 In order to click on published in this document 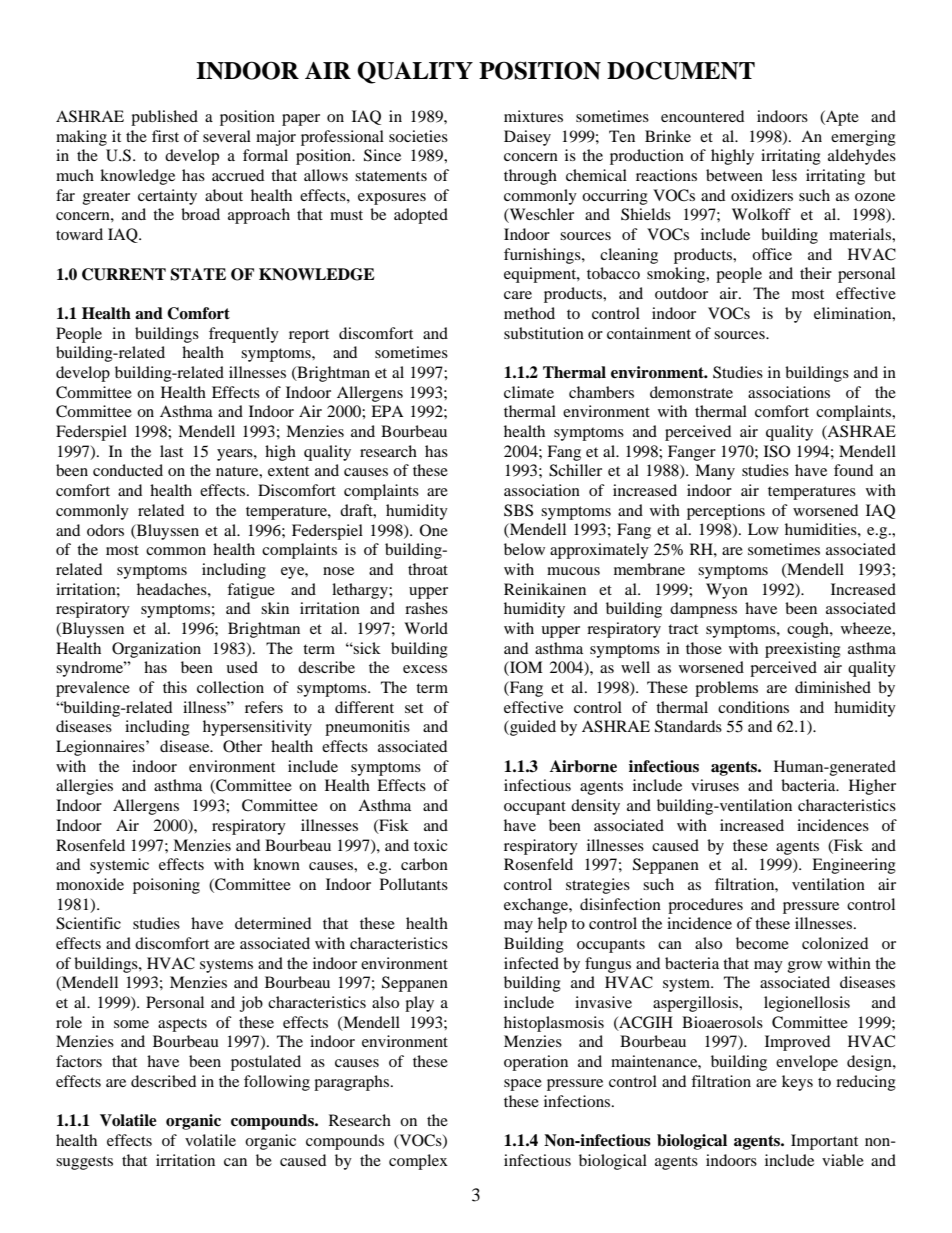, I will do `click(164, 118)`.
